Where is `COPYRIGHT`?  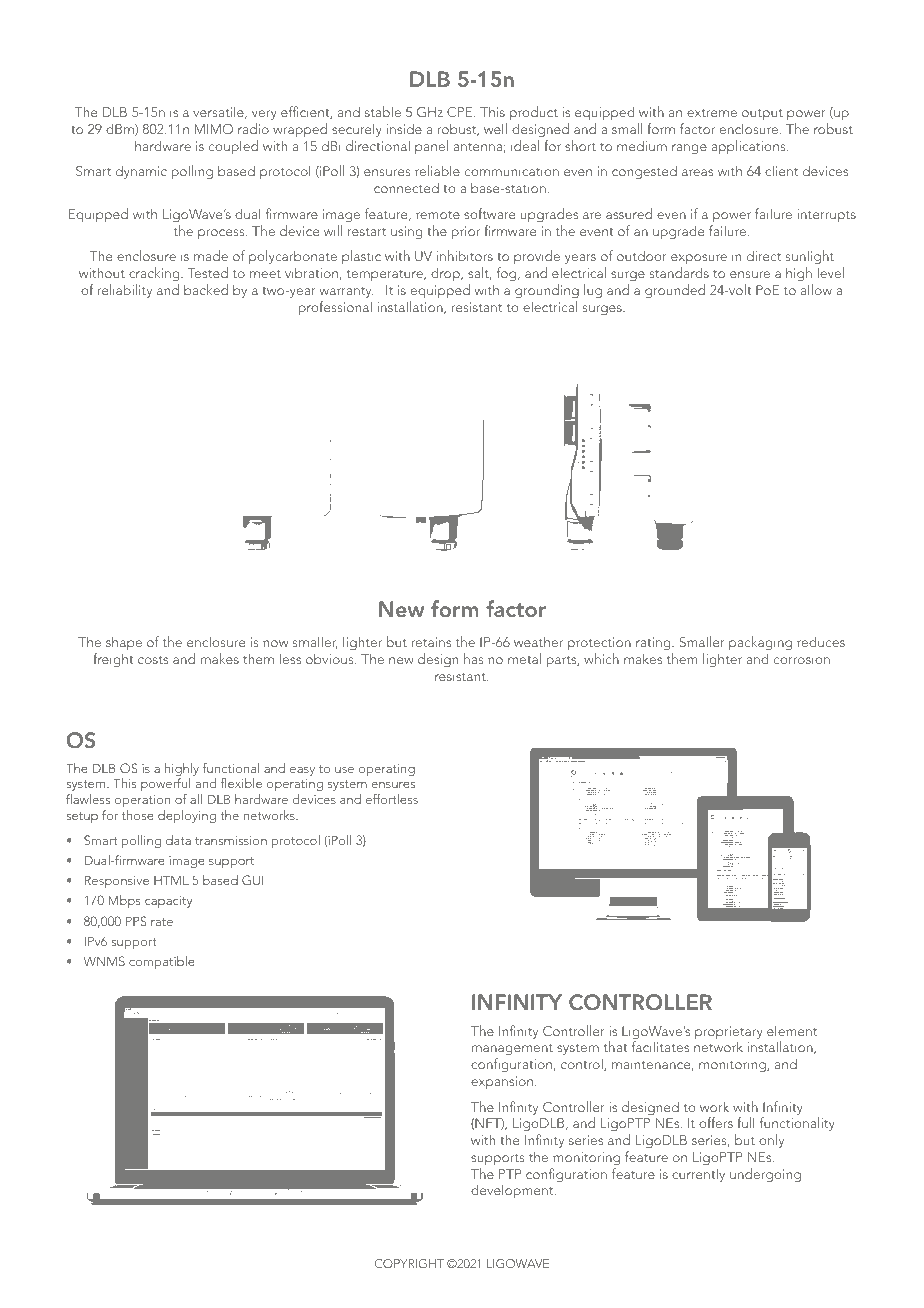 COPYRIGHT is located at coordinates (409, 1263).
